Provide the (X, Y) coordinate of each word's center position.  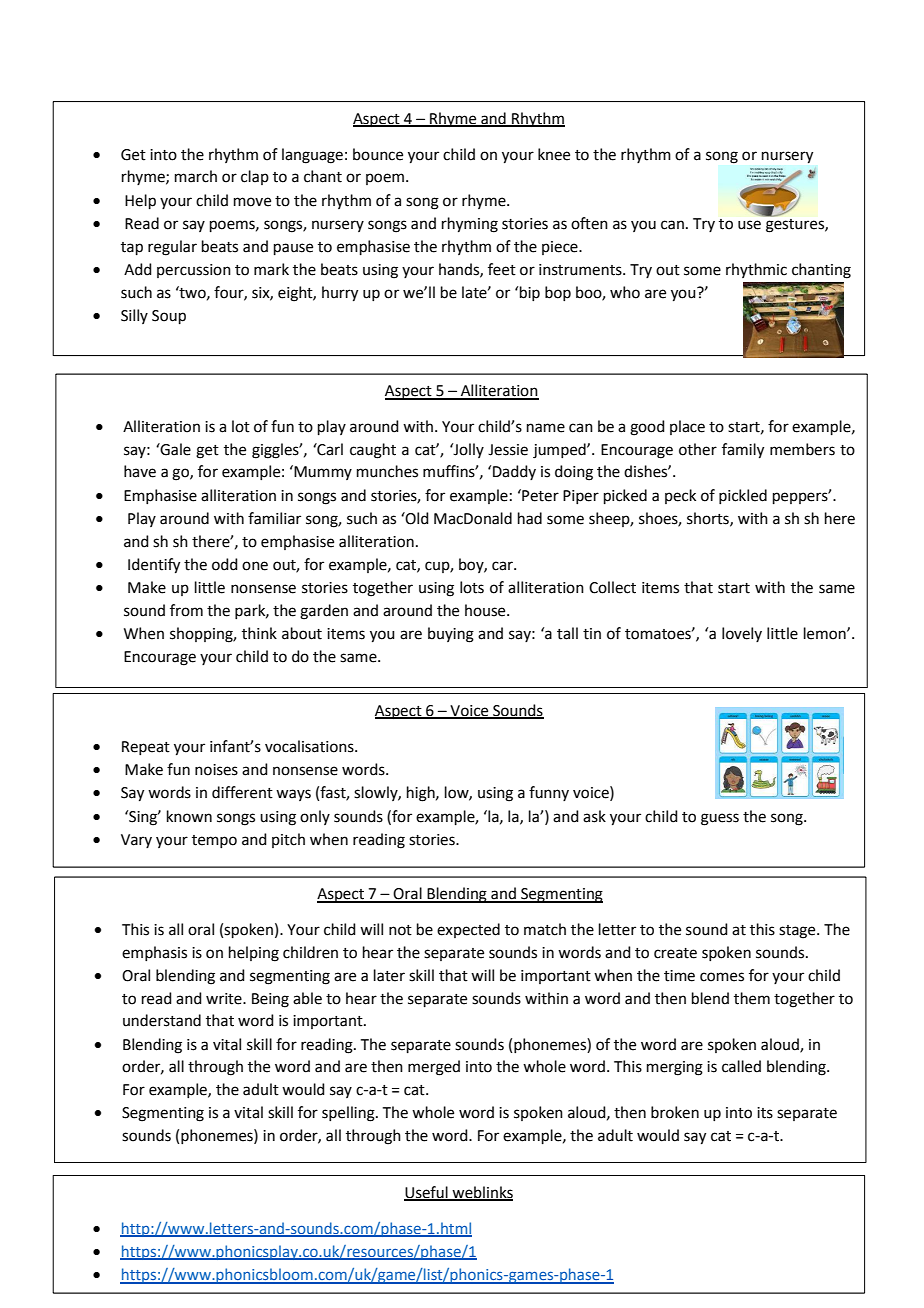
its (765, 1113)
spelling (349, 1114)
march (196, 176)
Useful (427, 1193)
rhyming (470, 225)
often (589, 223)
